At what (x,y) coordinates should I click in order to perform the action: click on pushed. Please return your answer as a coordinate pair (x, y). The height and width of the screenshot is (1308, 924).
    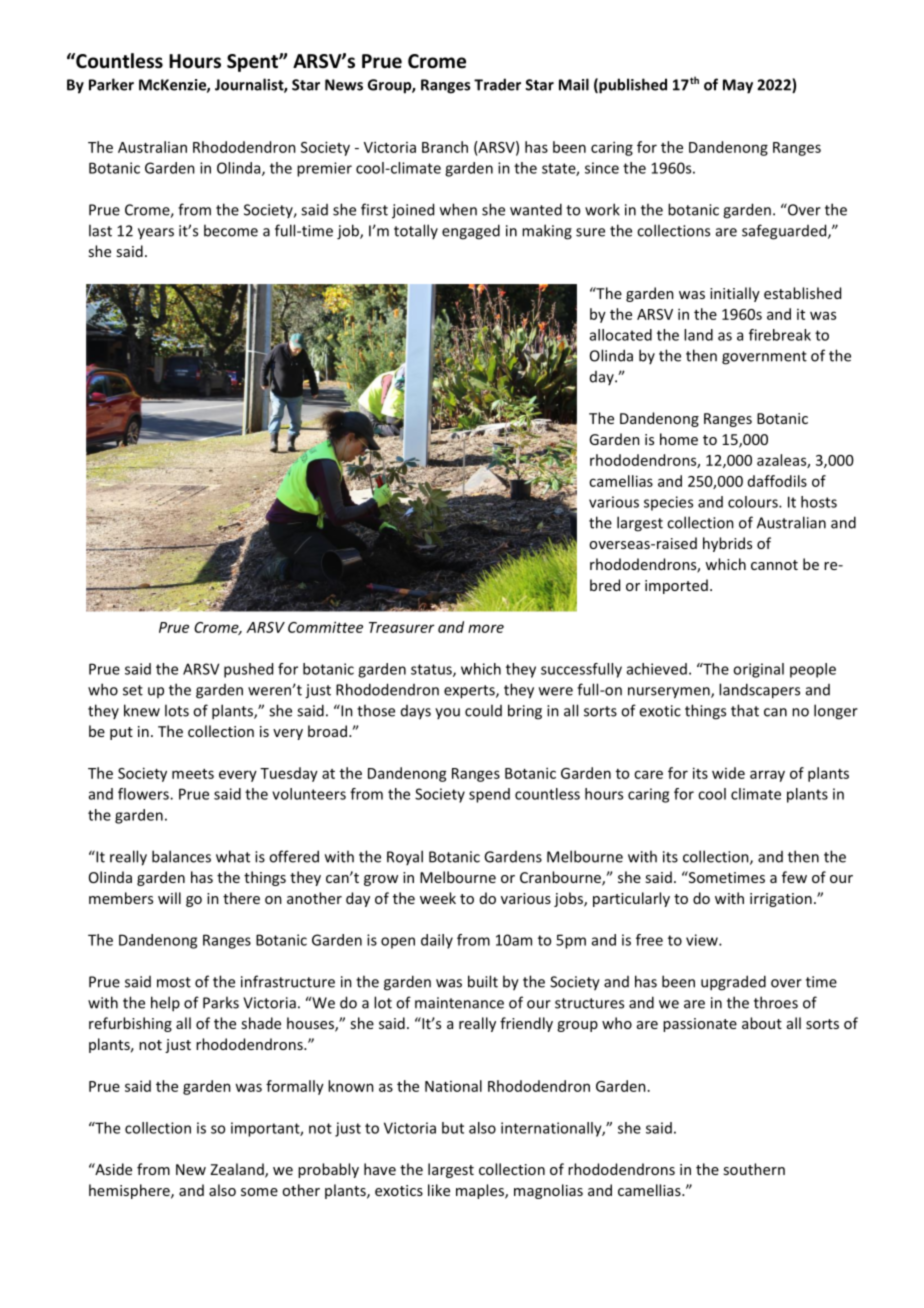
    Looking at the image, I should click on (248, 670).
